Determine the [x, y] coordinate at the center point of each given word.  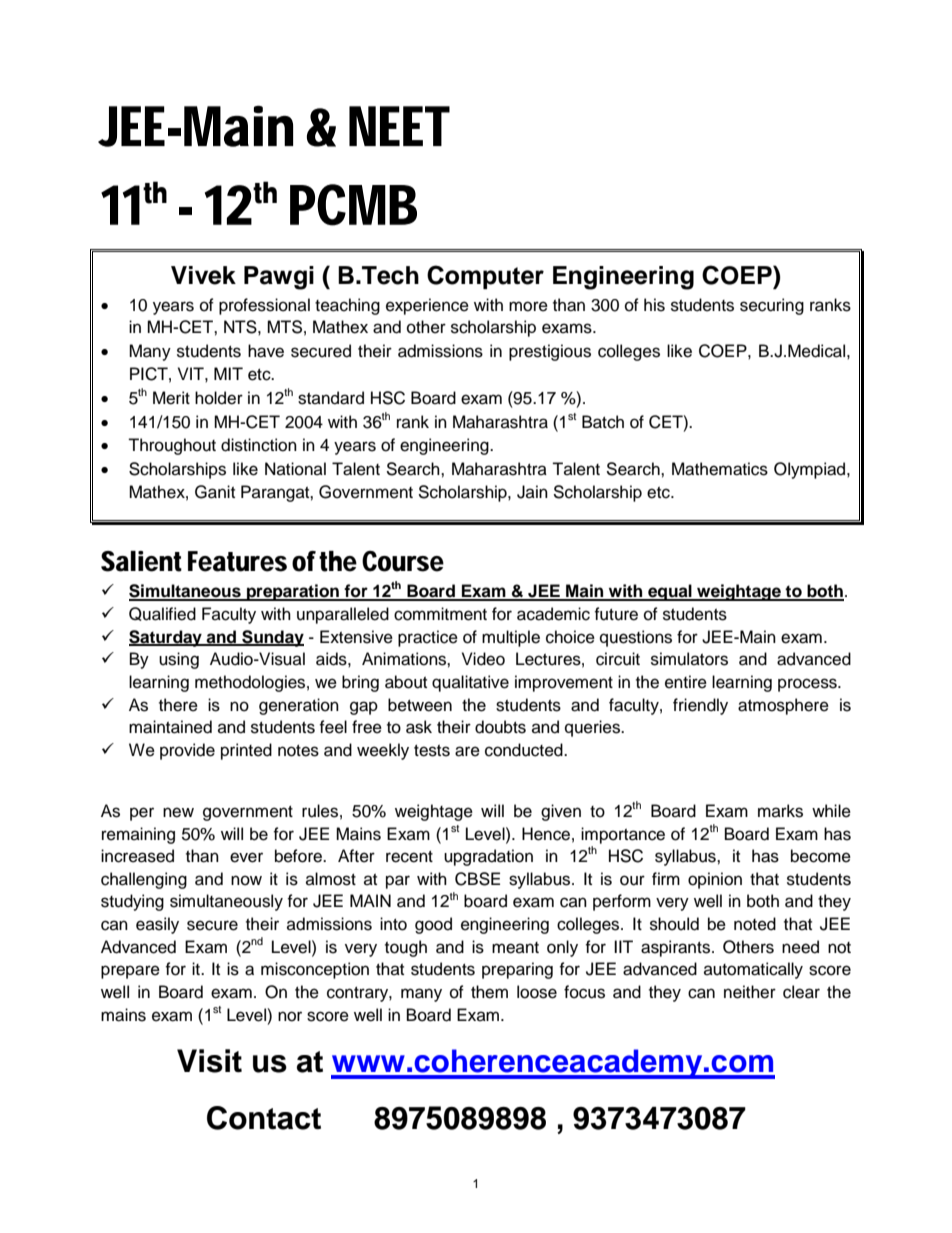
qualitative [470, 683]
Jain [532, 492]
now [246, 880]
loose [537, 992]
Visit [209, 1061]
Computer [485, 277]
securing [772, 306]
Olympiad [811, 470]
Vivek [203, 275]
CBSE [477, 879]
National [295, 469]
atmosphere [783, 706]
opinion [715, 880]
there [178, 705]
